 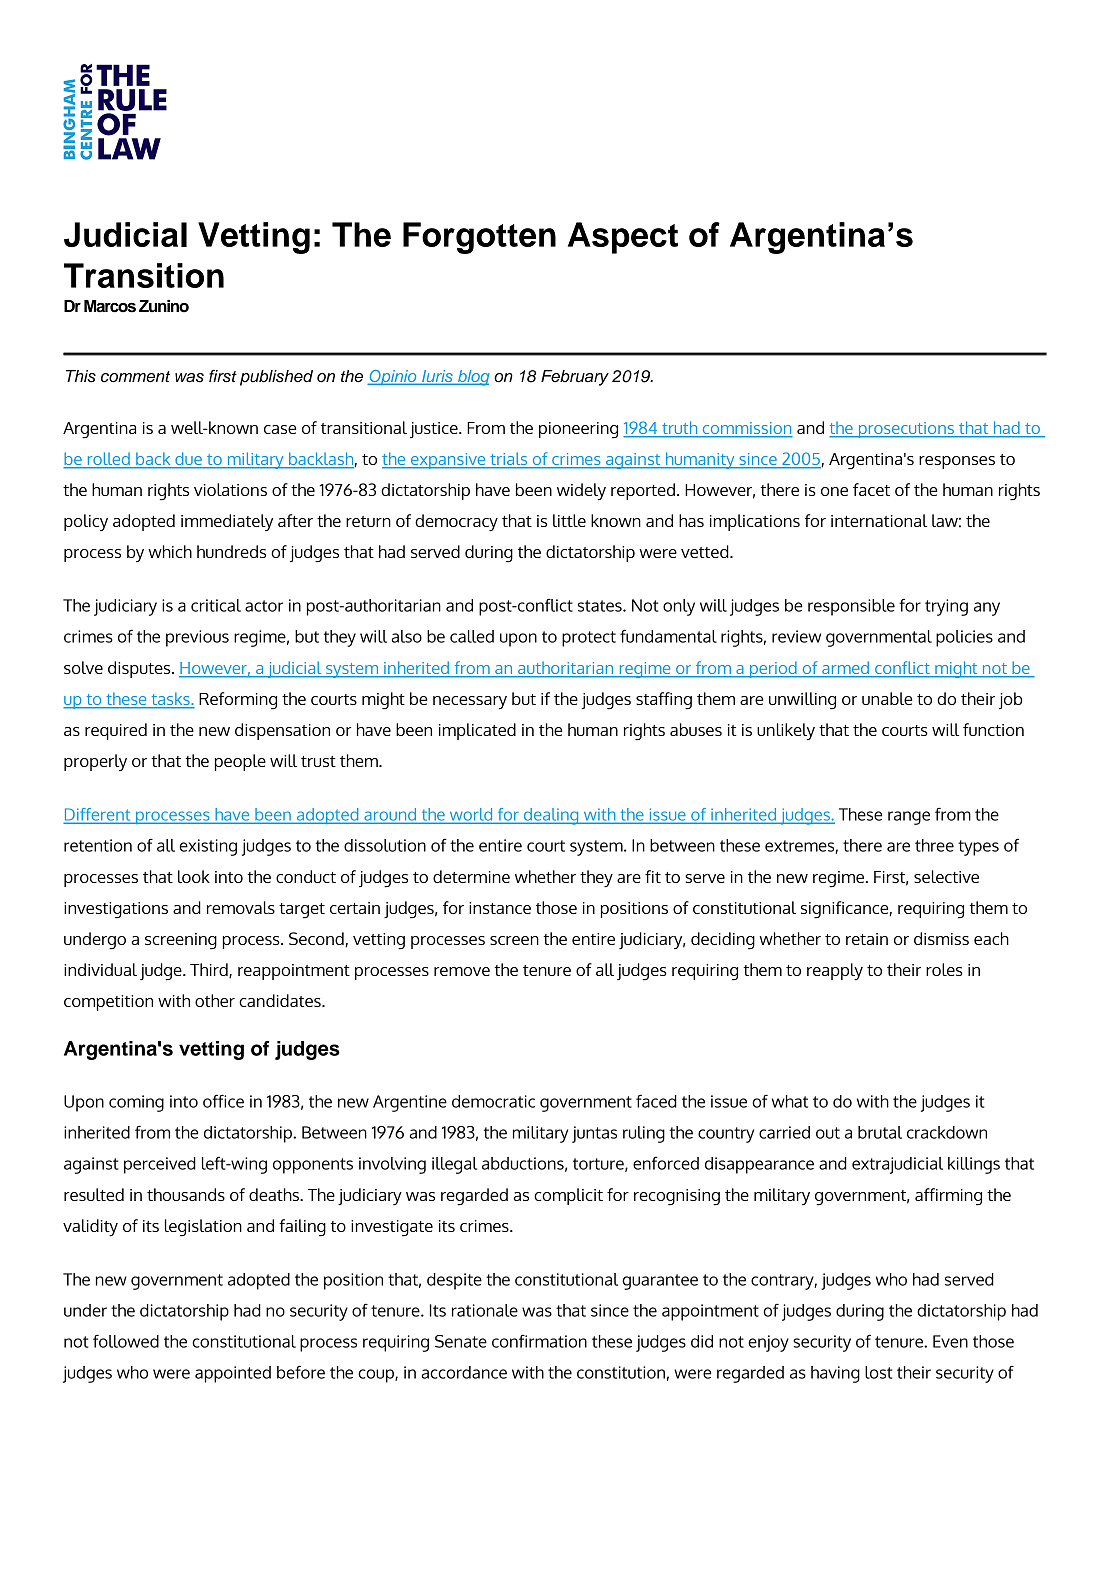 I want to click on trying, so click(x=946, y=607).
